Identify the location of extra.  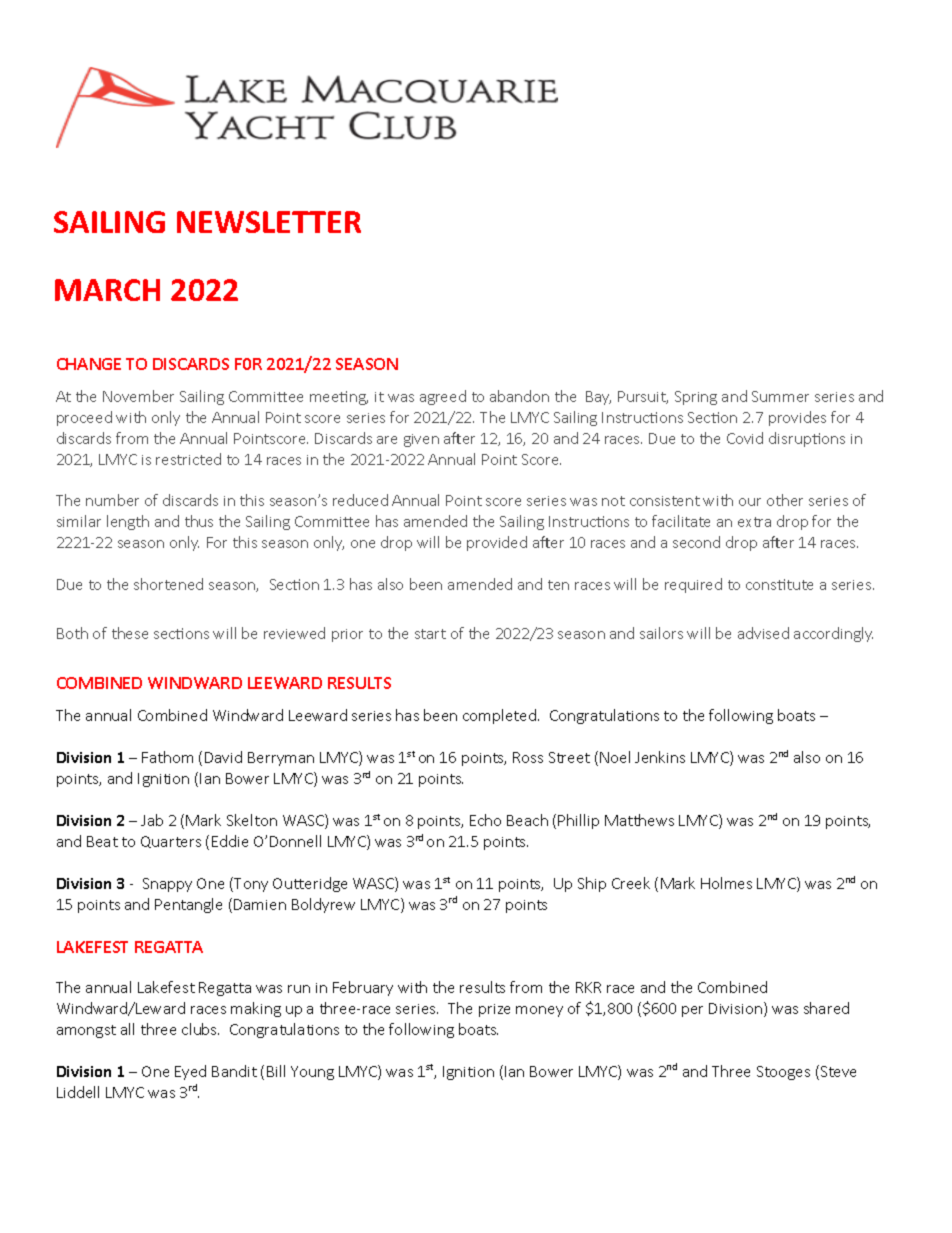
(754, 522).
